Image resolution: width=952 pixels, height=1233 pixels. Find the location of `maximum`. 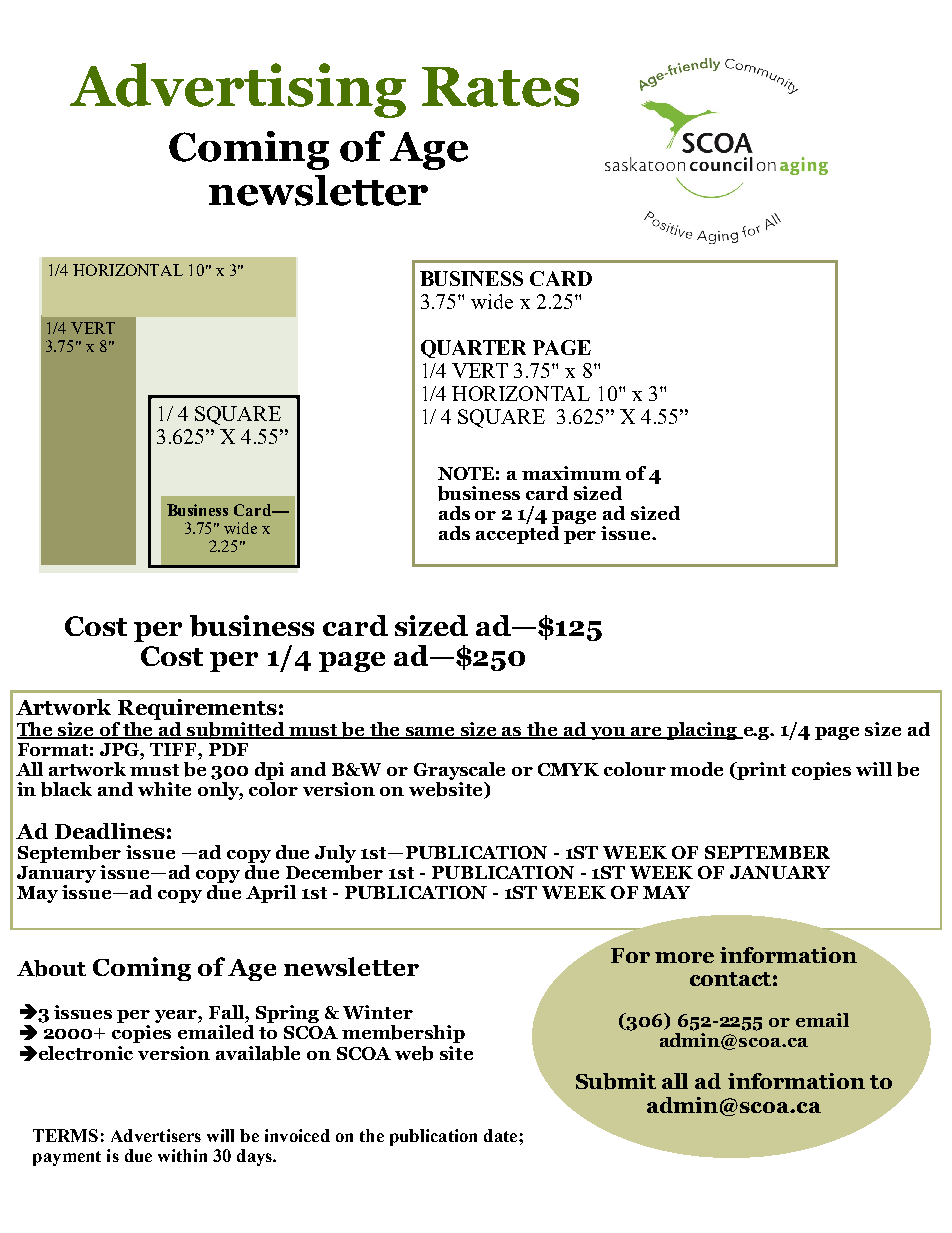

maximum is located at coordinates (571, 473).
